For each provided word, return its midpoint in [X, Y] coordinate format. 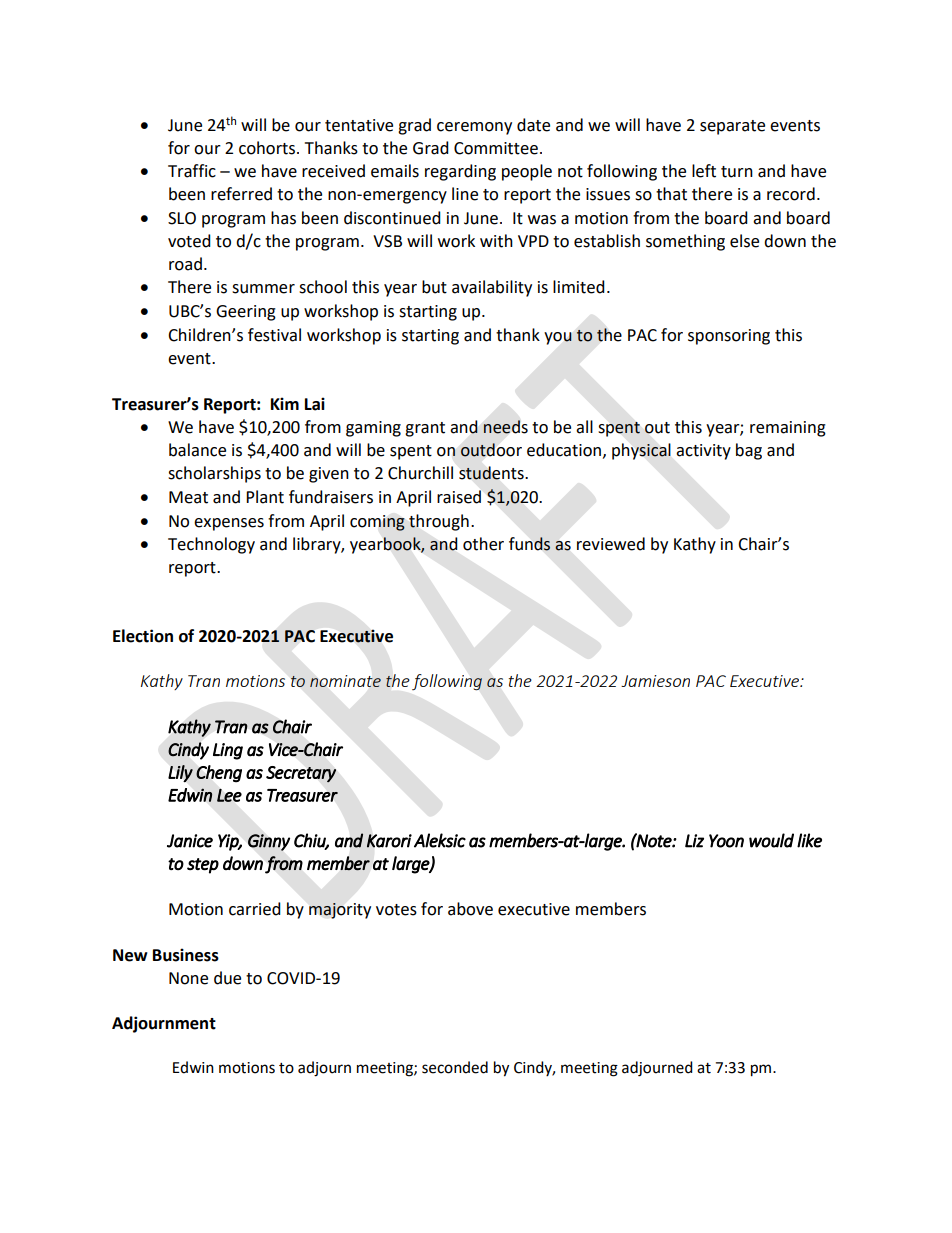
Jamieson [655, 681]
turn [737, 172]
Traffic [192, 171]
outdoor [491, 450]
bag [749, 451]
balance [197, 450]
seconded [455, 1067]
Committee [496, 148]
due [227, 978]
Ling [228, 751]
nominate [345, 681]
